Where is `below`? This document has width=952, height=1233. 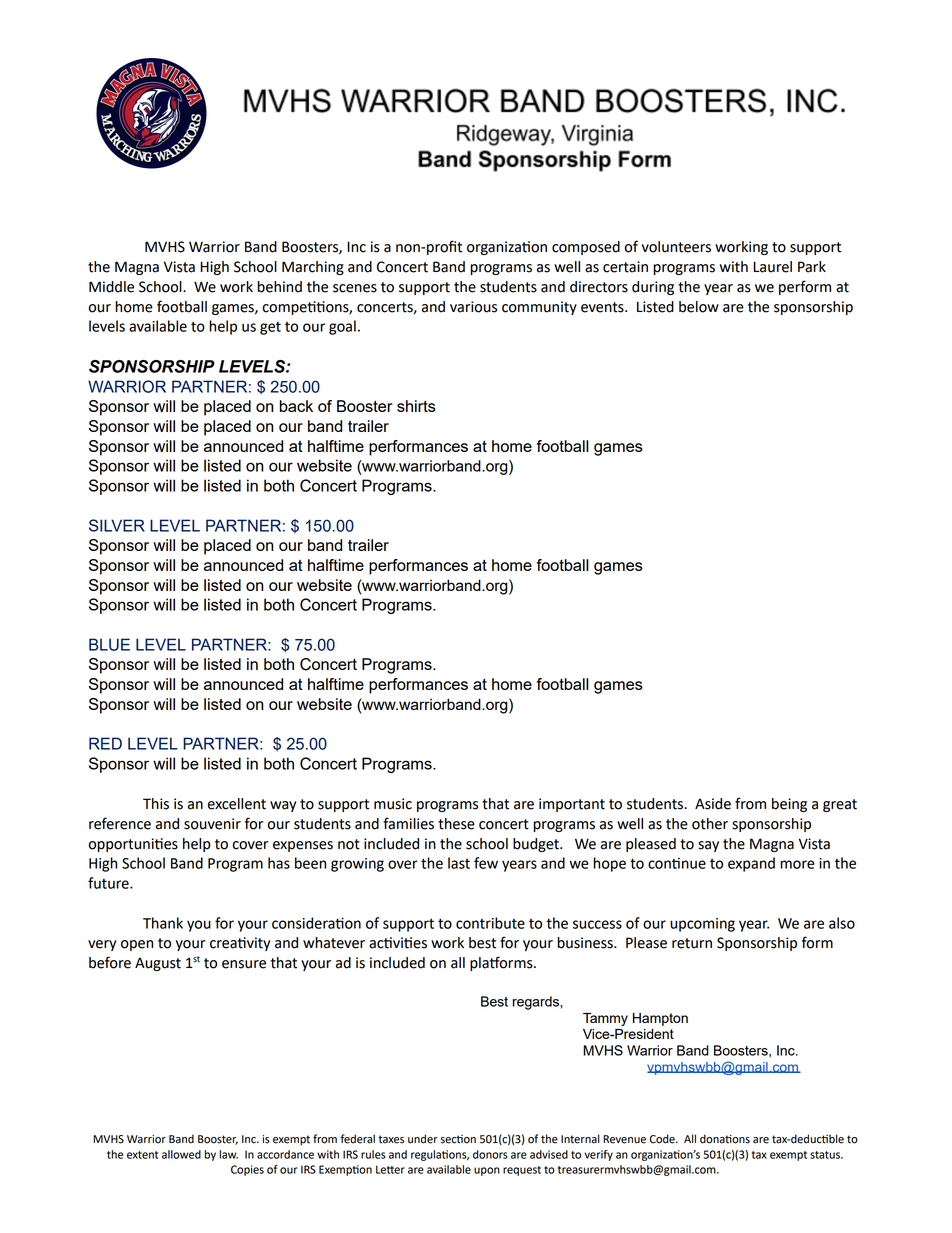 below is located at coordinates (699, 307).
